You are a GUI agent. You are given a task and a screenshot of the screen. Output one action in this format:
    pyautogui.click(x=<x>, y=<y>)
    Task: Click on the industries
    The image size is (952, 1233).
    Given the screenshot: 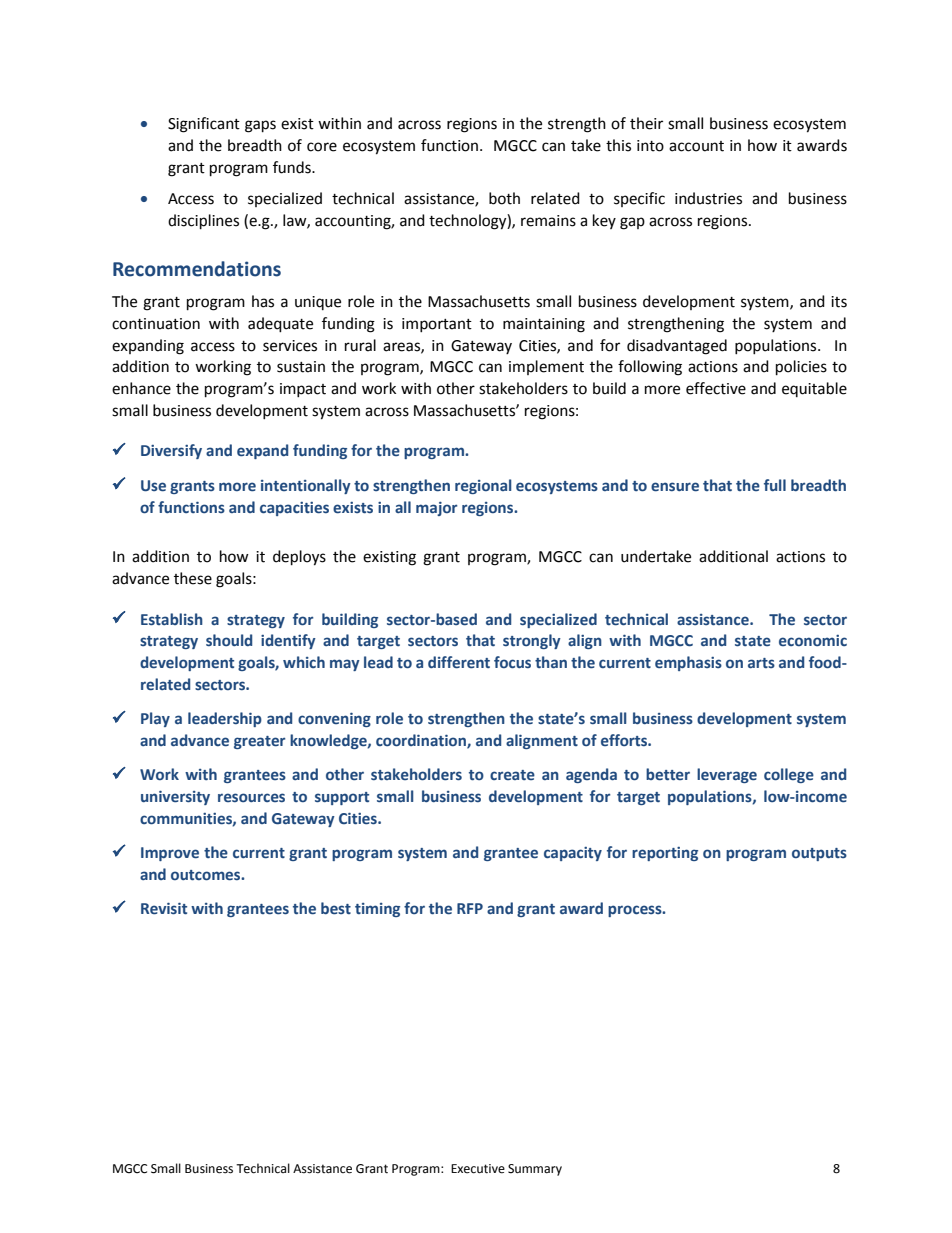 What is the action you would take?
    pyautogui.click(x=708, y=198)
